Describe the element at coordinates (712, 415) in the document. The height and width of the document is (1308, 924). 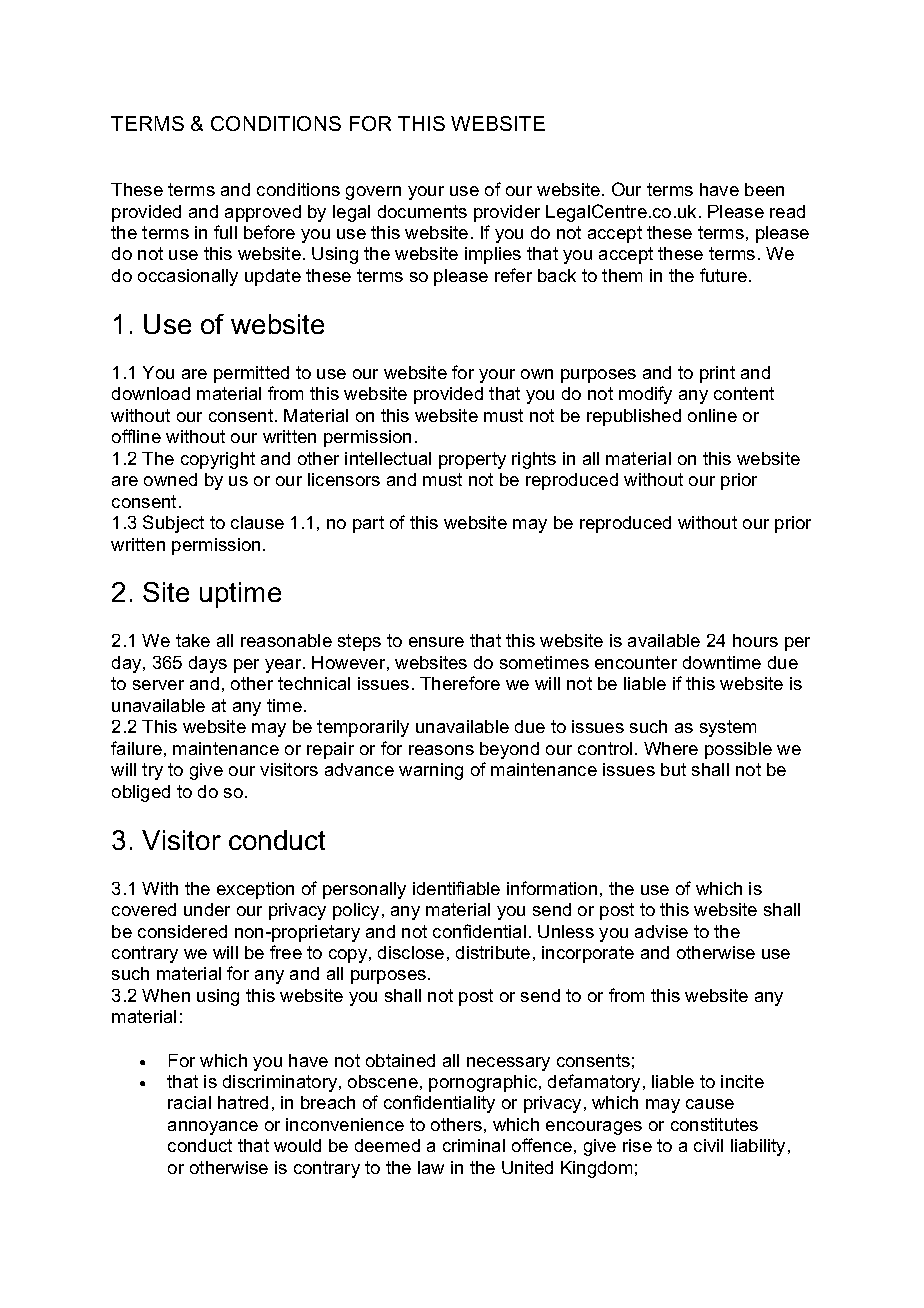
I see `online` at that location.
